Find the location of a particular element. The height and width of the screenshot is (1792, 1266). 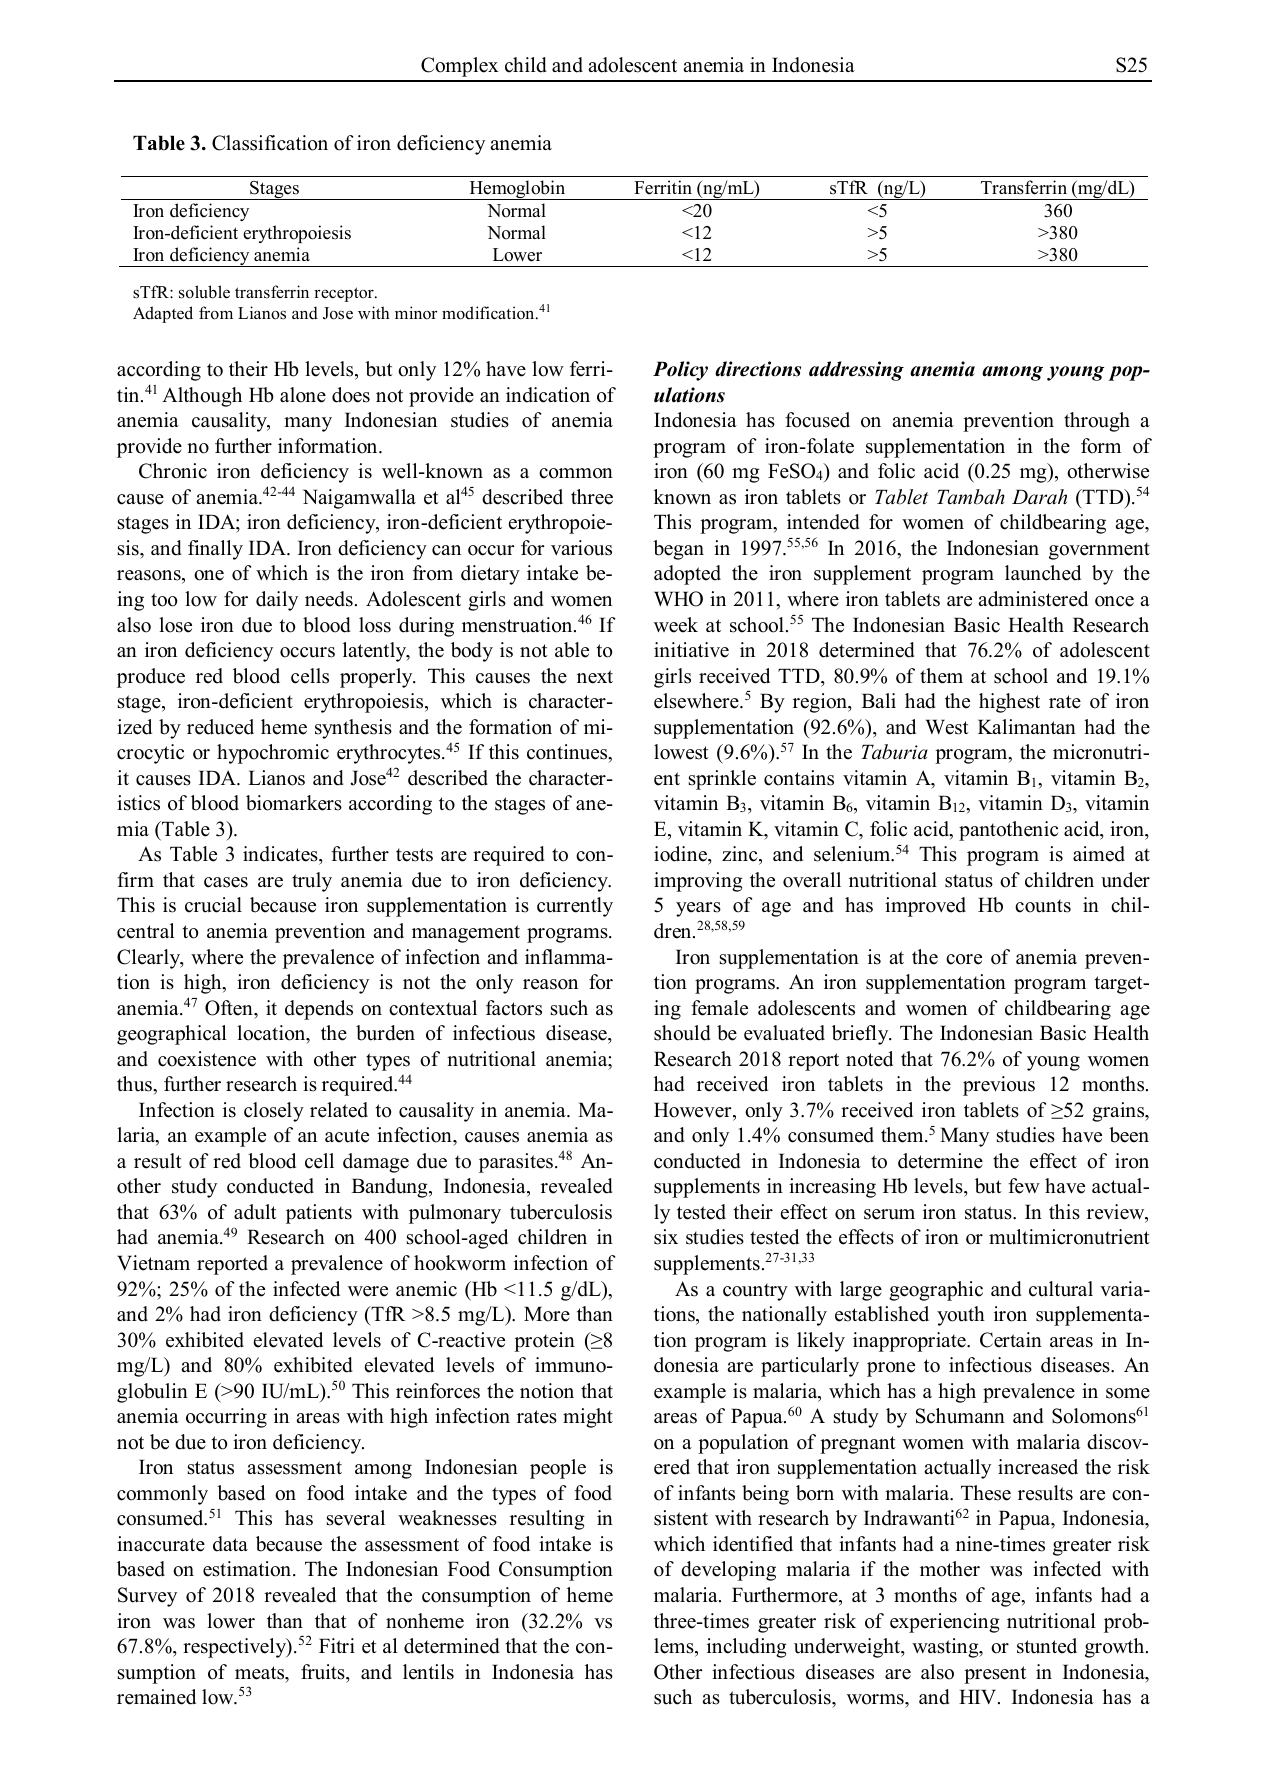

soluble is located at coordinates (204, 292).
